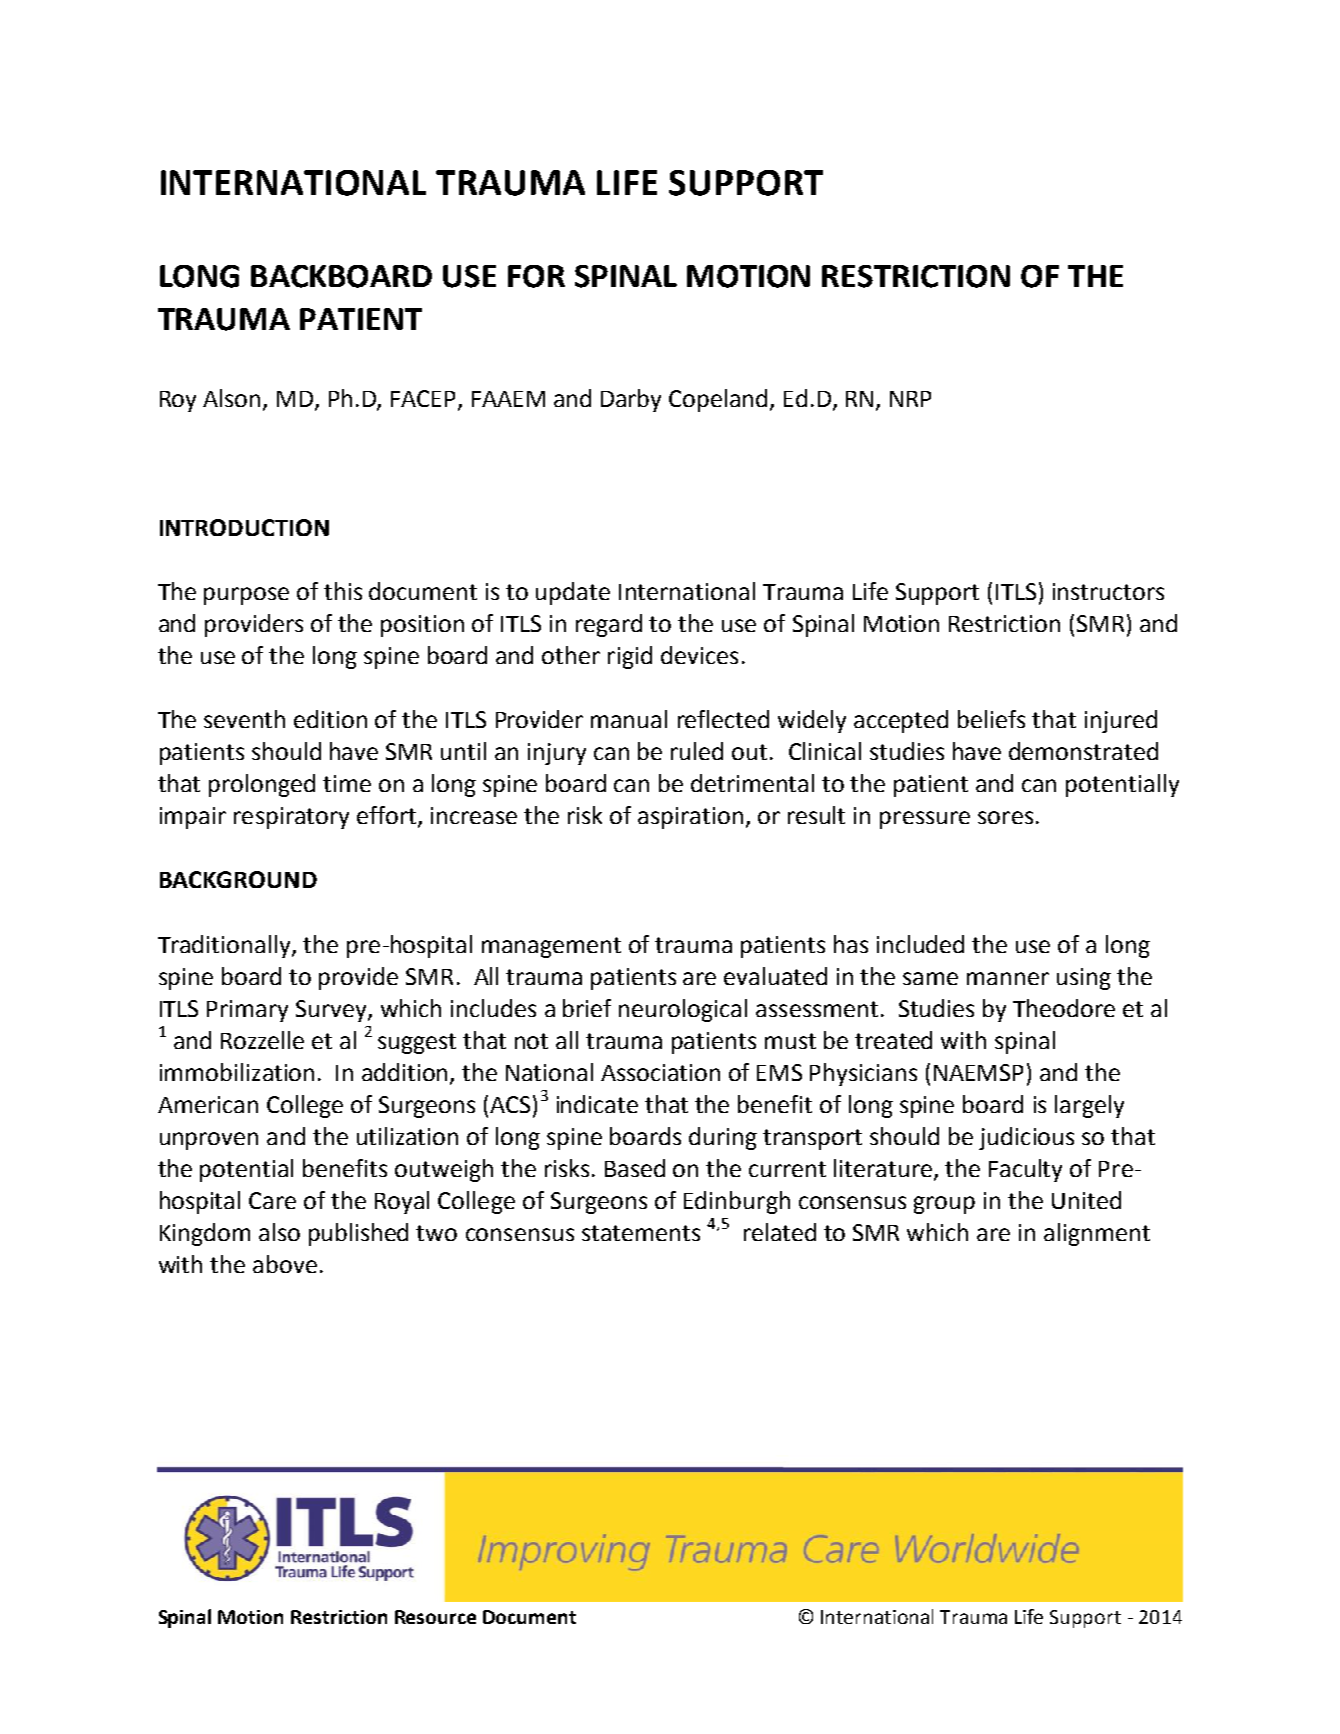  What do you see at coordinates (991, 719) in the screenshot?
I see `beliefs` at bounding box center [991, 719].
